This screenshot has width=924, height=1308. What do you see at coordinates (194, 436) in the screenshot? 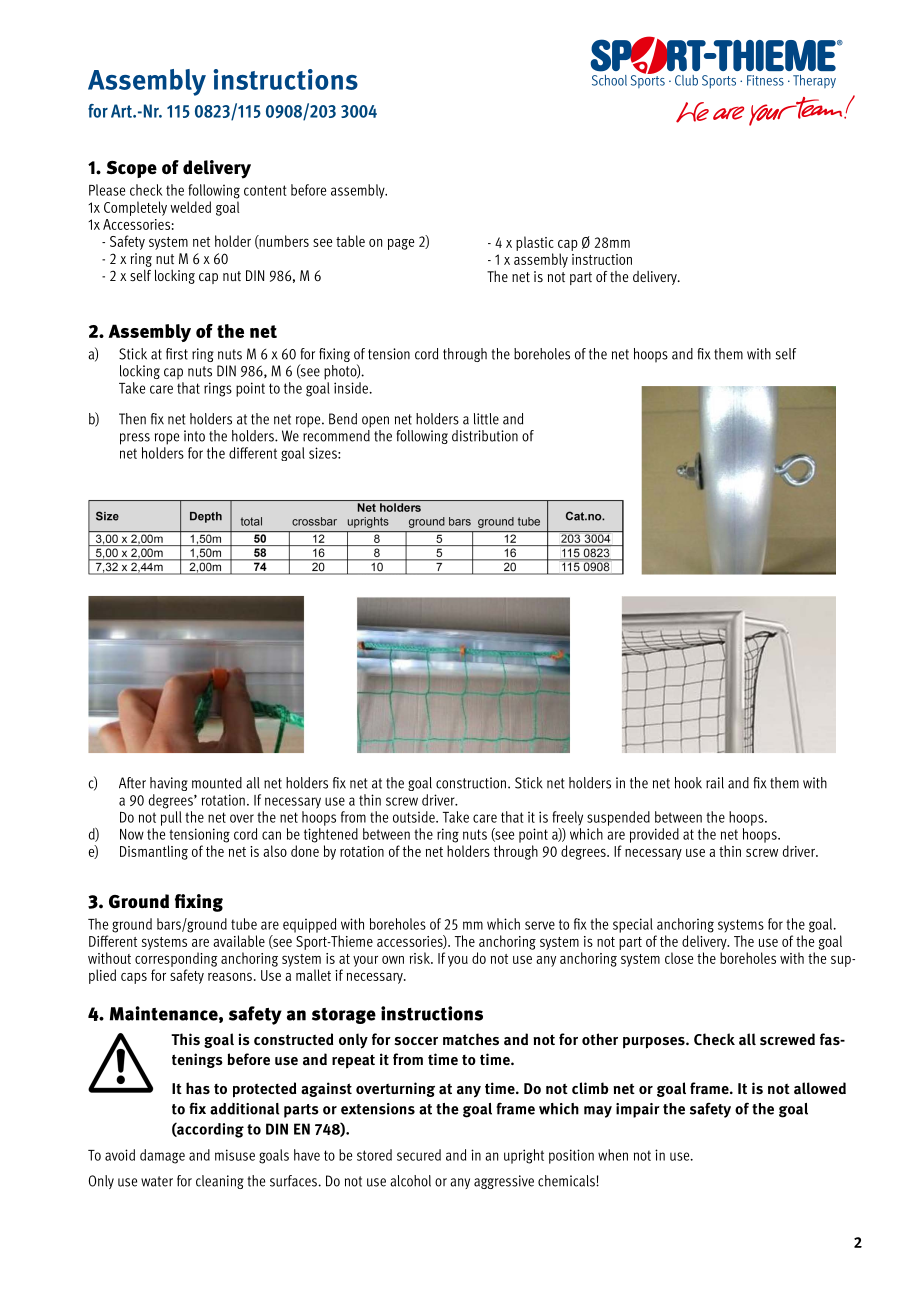
I see `into` at bounding box center [194, 436].
